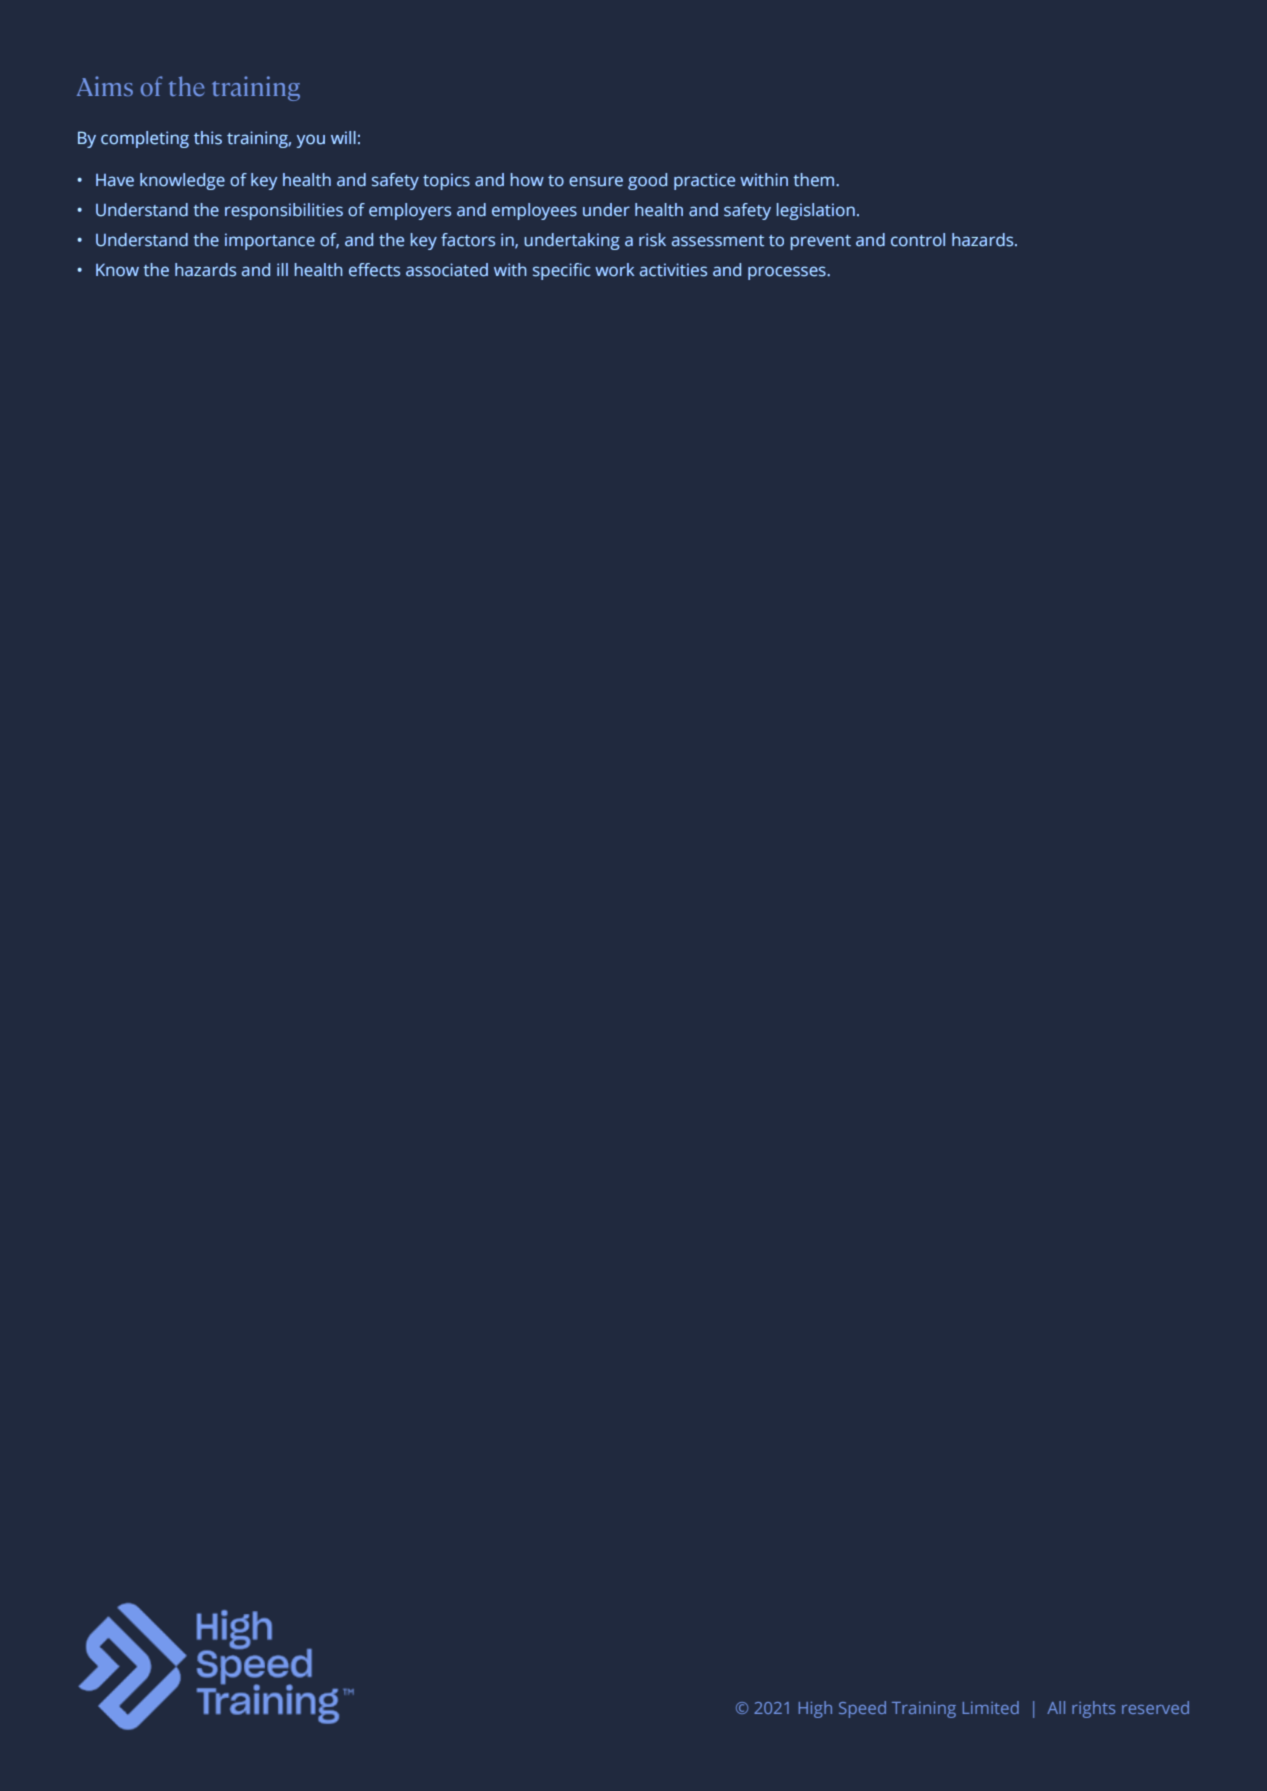  Describe the element at coordinates (374, 270) in the screenshot. I see `effects` at that location.
